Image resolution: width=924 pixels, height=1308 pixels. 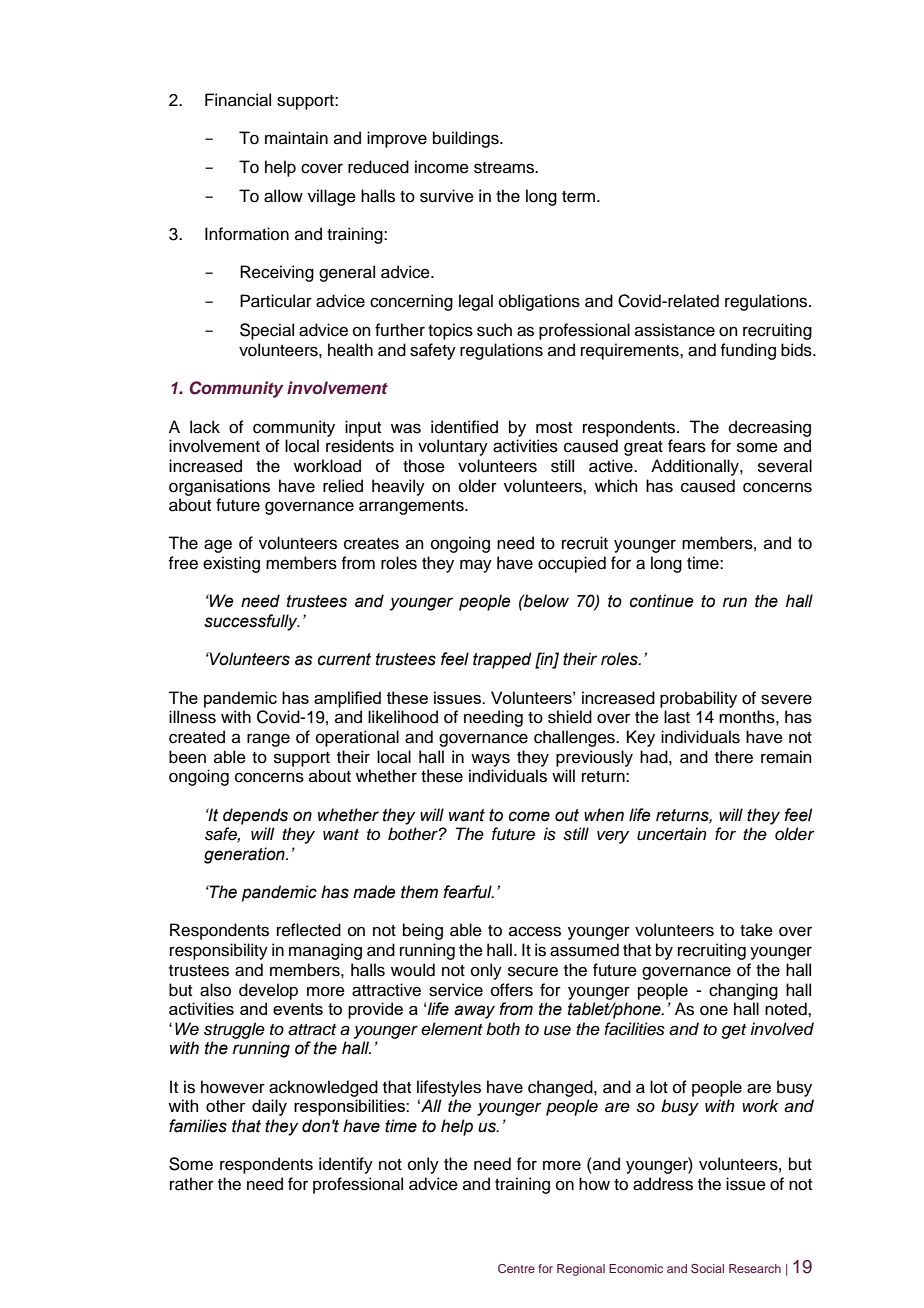 What do you see at coordinates (467, 139) in the image?
I see `buildings` at bounding box center [467, 139].
